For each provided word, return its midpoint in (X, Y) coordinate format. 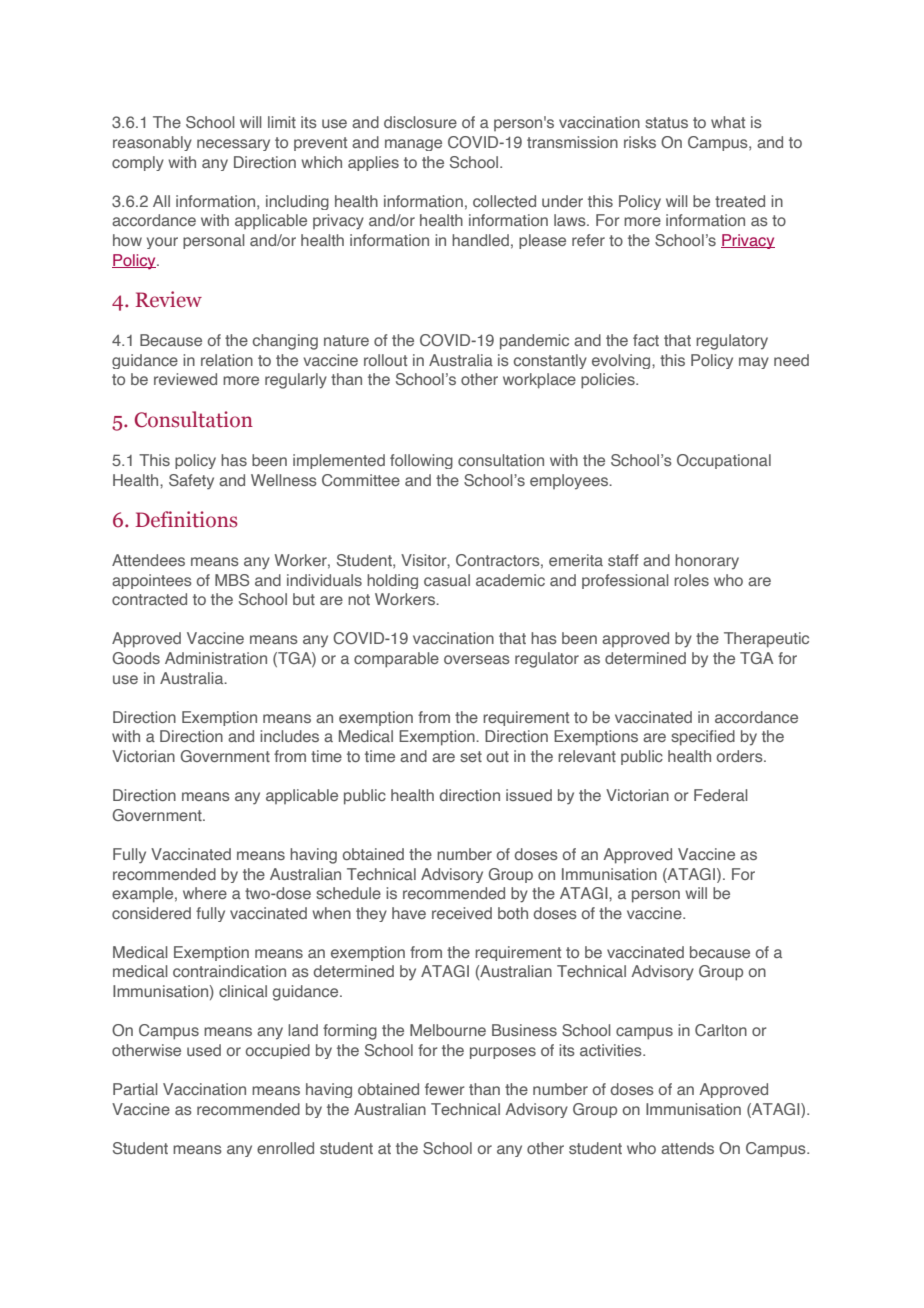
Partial (135, 1089)
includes (289, 736)
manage (413, 145)
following (421, 461)
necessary (233, 145)
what (728, 122)
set (471, 756)
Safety (191, 482)
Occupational (724, 461)
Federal (720, 795)
